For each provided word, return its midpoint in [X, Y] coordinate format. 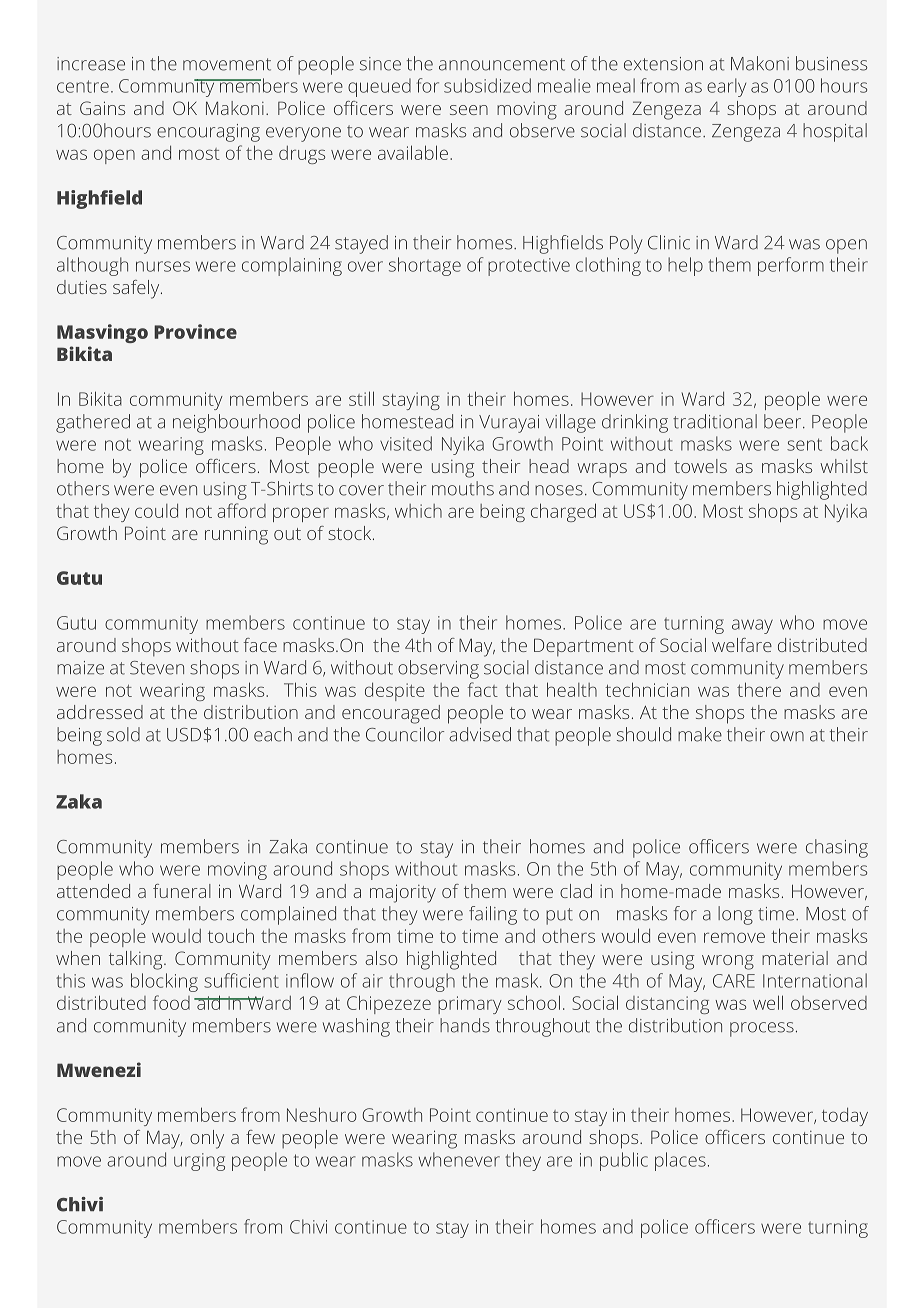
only [207, 1139]
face [260, 645]
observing [438, 669]
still [361, 398]
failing [493, 915]
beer [784, 421]
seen [469, 110]
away [752, 626]
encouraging [208, 133]
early [726, 87]
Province [195, 331]
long [735, 915]
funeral [182, 891]
